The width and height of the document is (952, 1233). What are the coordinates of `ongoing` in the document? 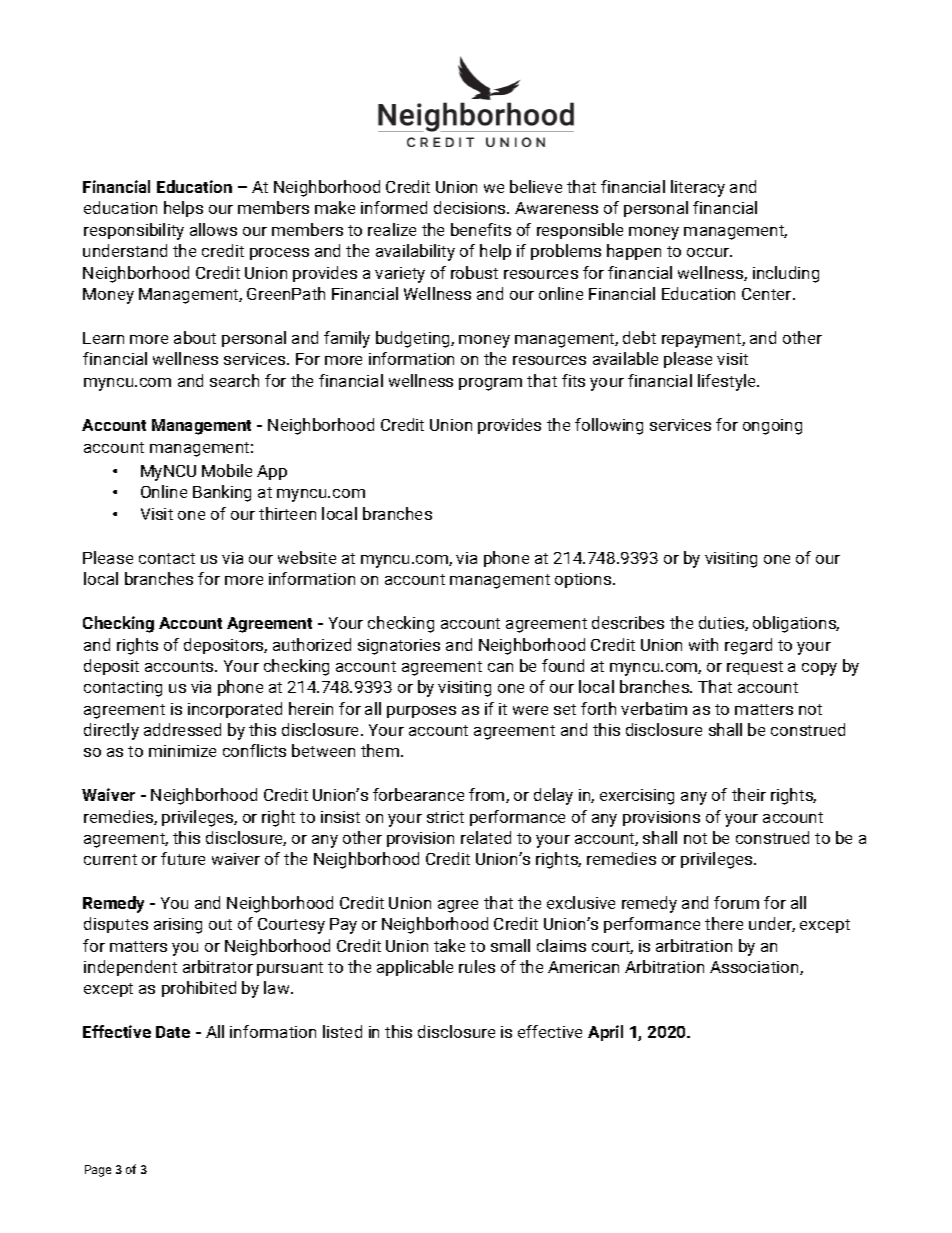 It's located at (772, 427).
